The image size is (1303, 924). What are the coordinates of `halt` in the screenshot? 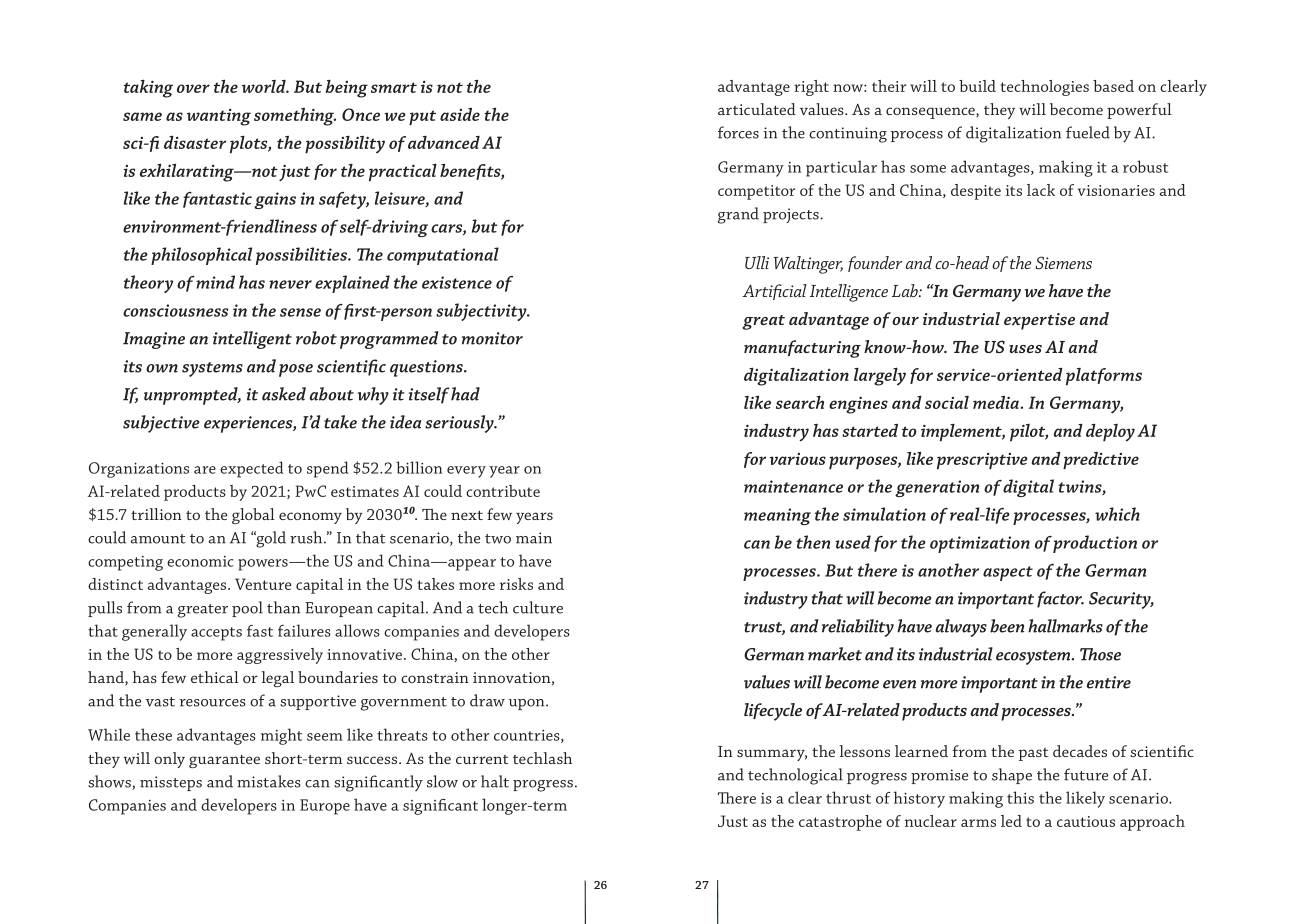 It's located at (495, 781).
